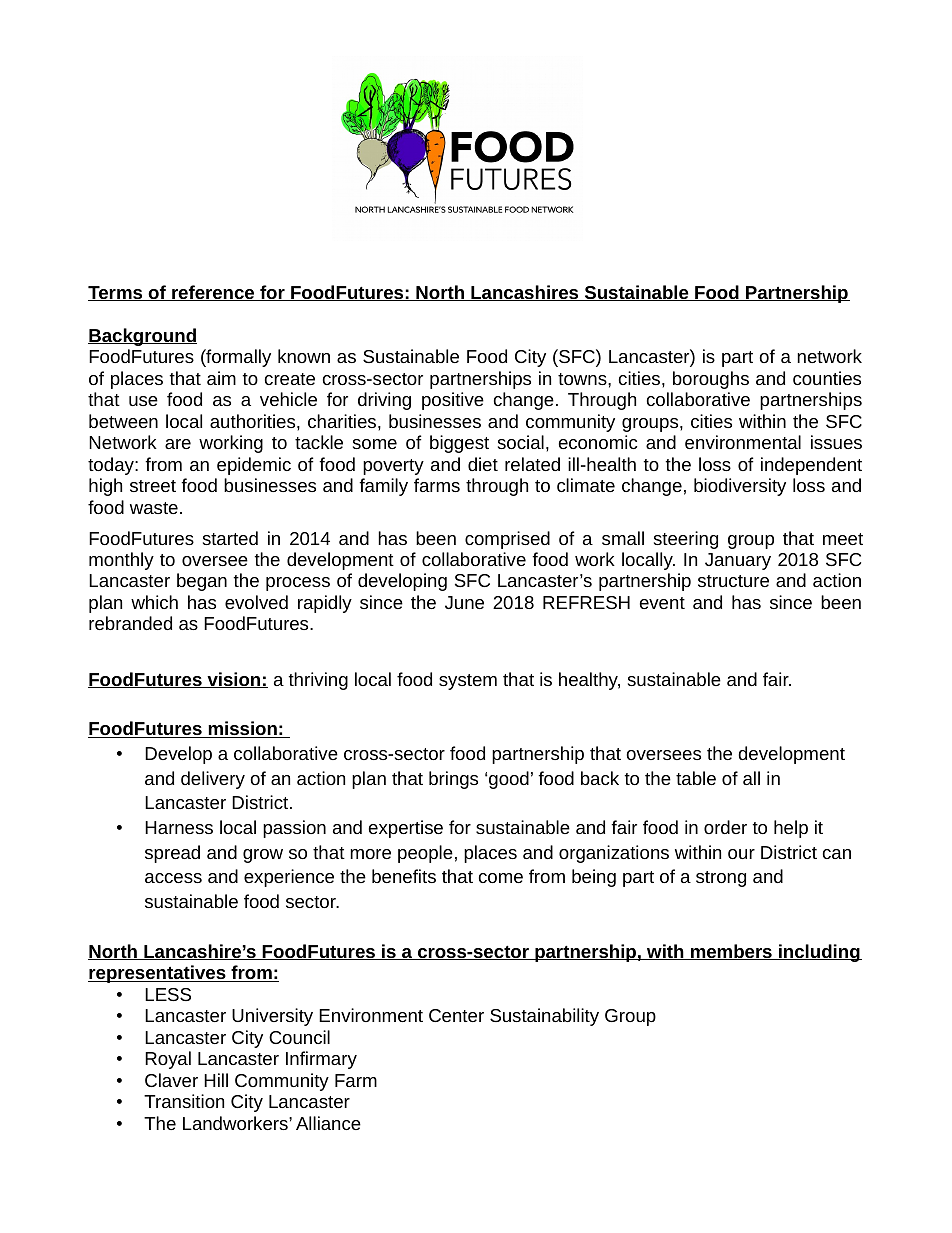 The width and height of the image is (952, 1233). I want to click on waste, so click(154, 508).
